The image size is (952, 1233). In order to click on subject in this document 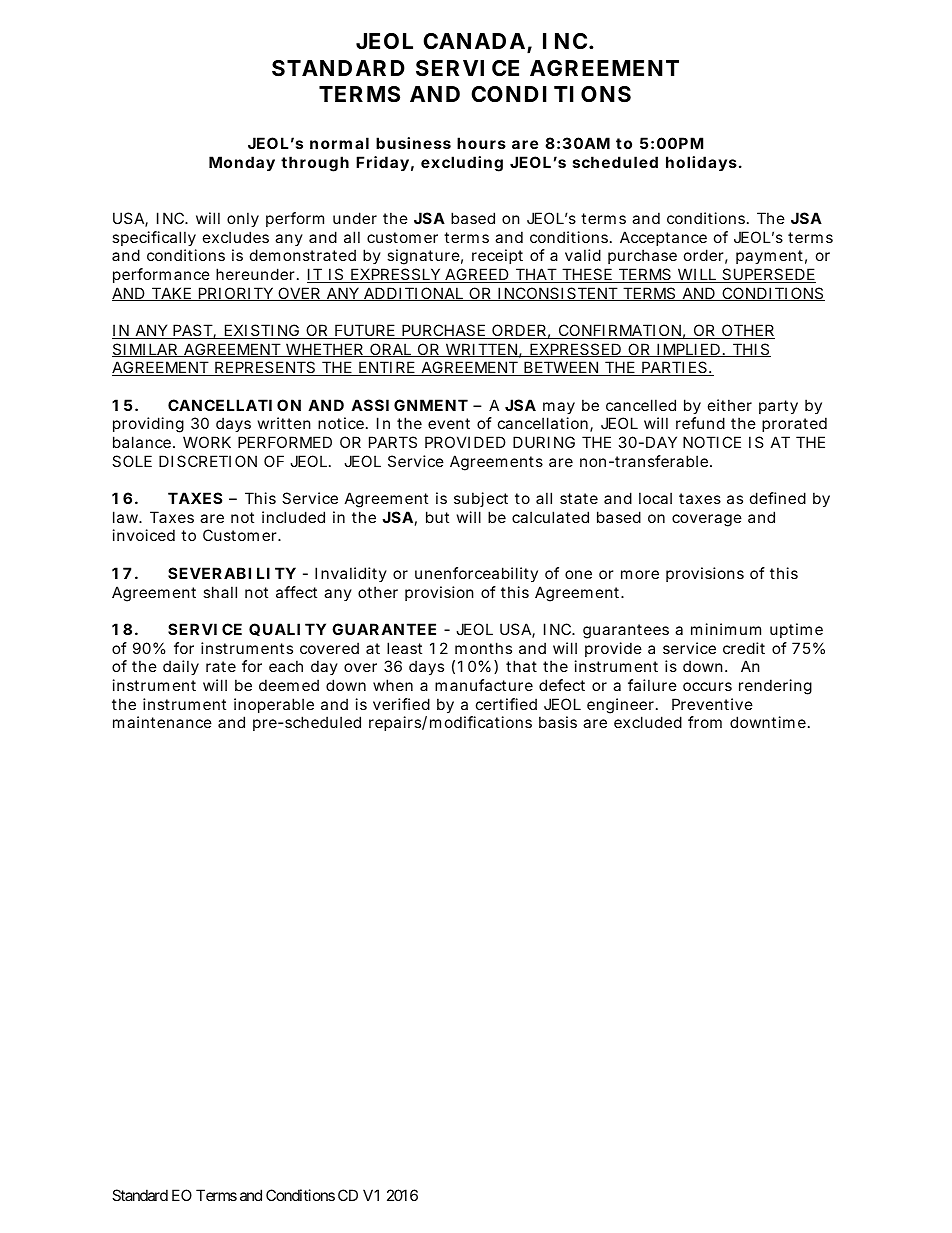, I will do `click(481, 499)`.
